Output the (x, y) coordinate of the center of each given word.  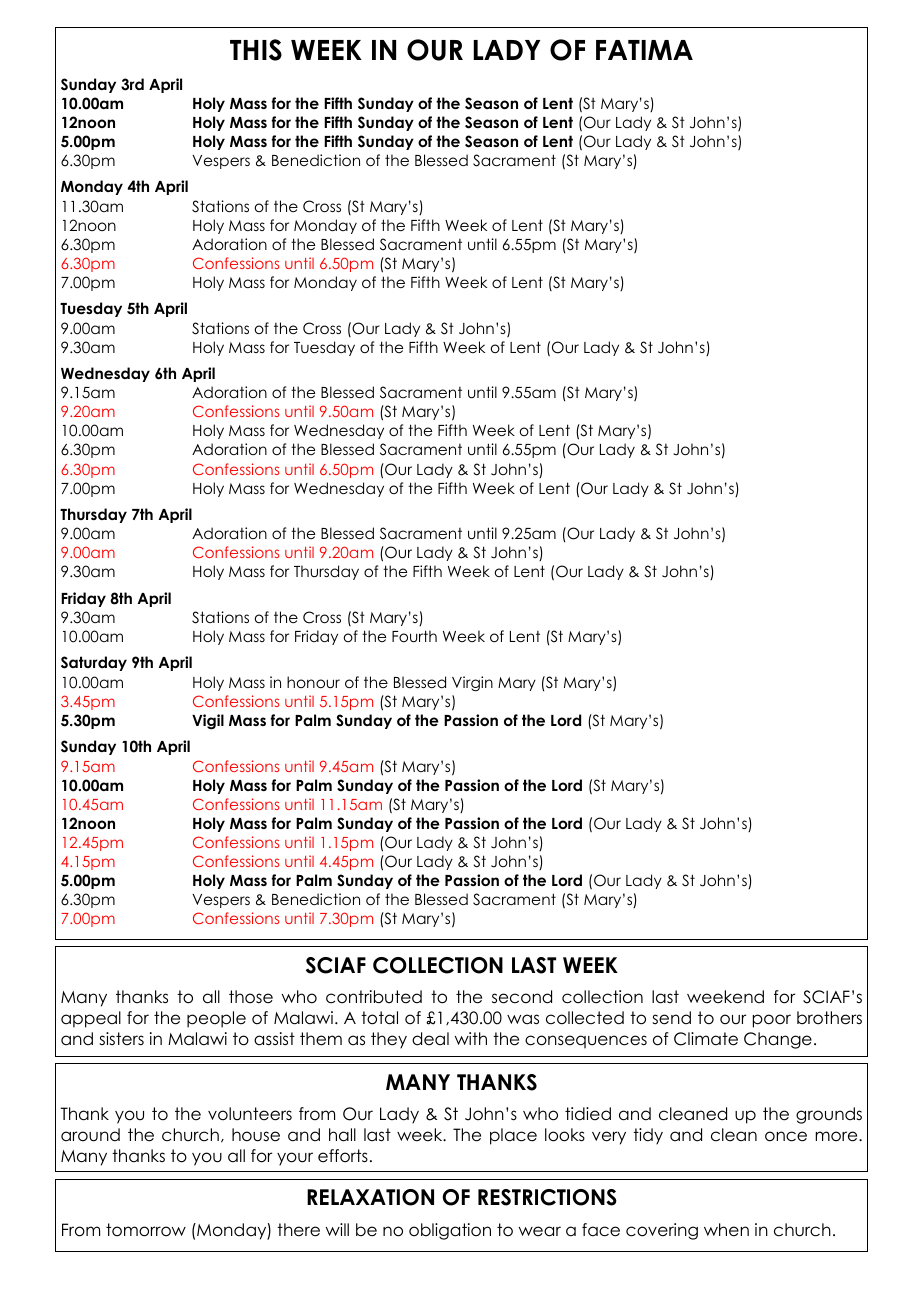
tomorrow (146, 1230)
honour (313, 682)
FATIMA (644, 50)
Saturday (94, 663)
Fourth (414, 636)
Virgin (472, 684)
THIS (256, 50)
